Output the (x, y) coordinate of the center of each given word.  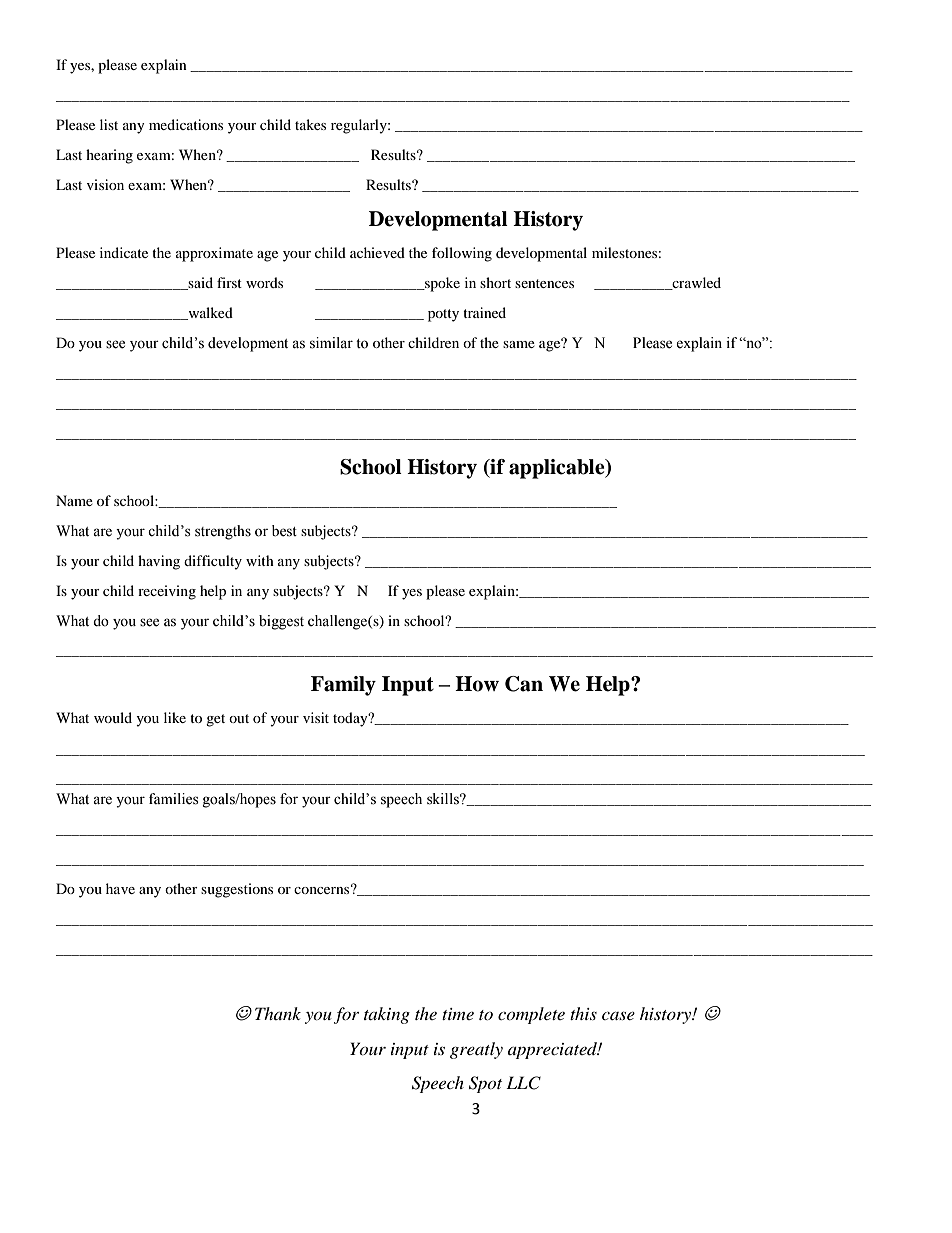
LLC (523, 1083)
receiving (167, 592)
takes (310, 124)
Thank (278, 1013)
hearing (109, 156)
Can (524, 684)
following (462, 254)
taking (387, 1015)
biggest (281, 622)
